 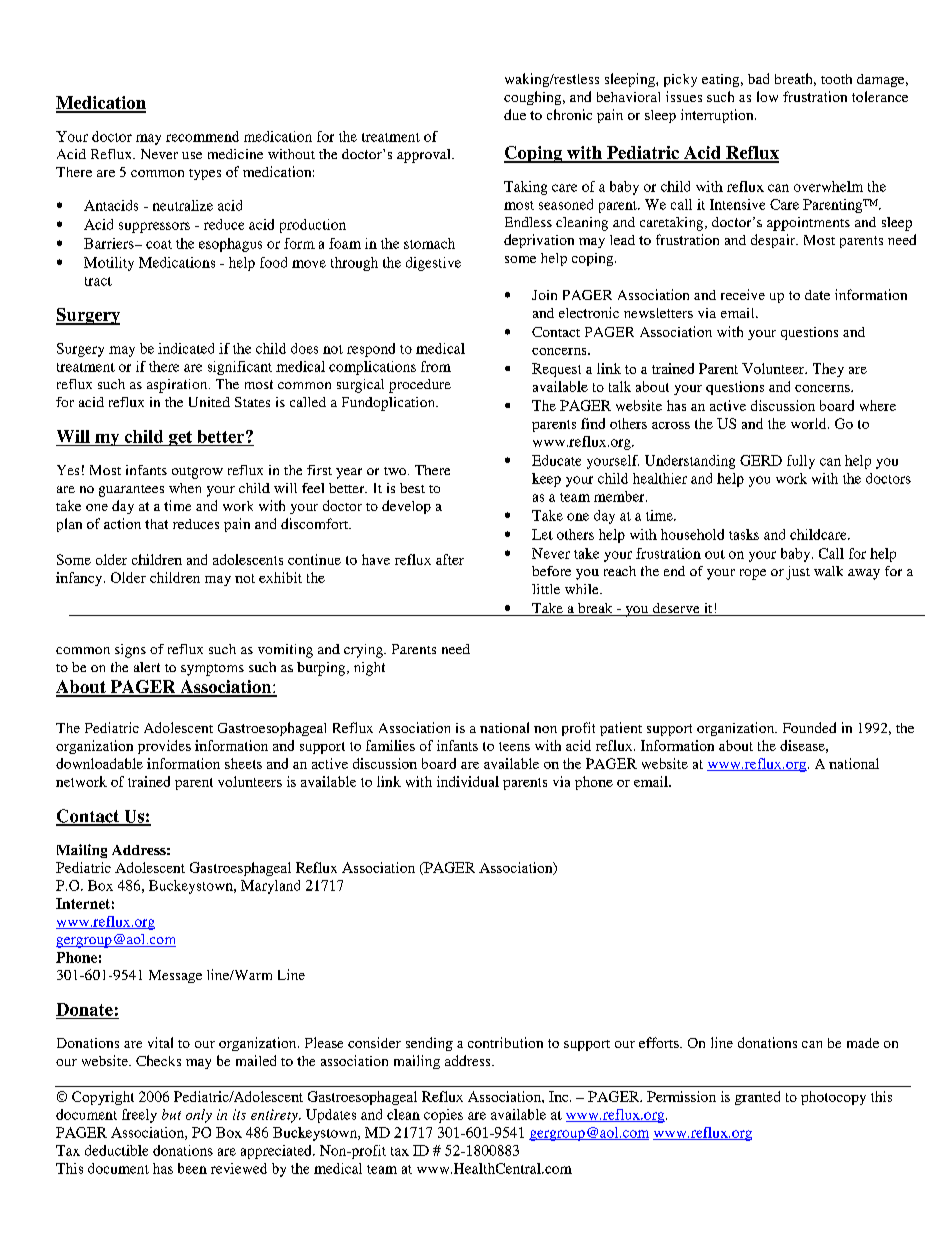 I want to click on low, so click(x=767, y=96).
